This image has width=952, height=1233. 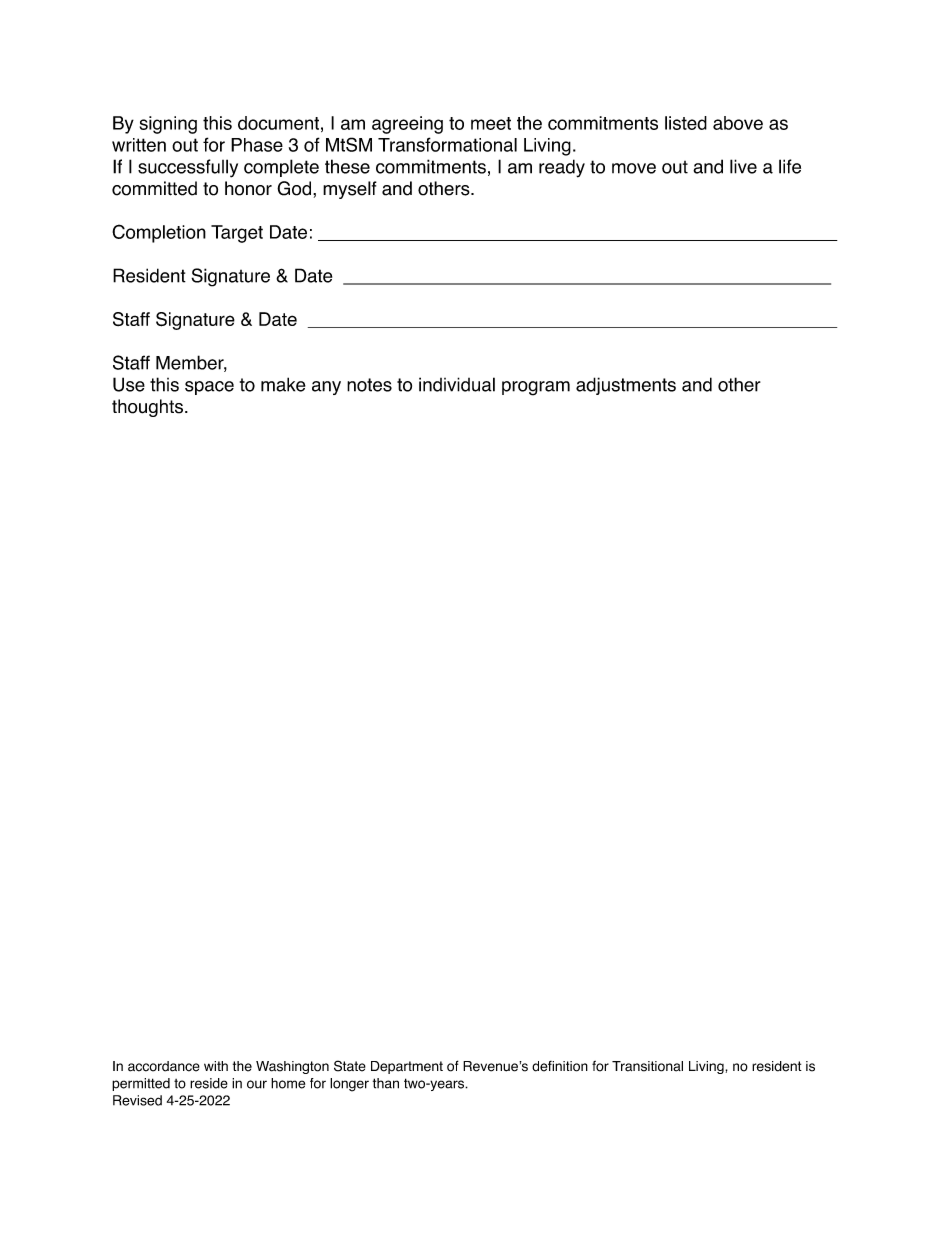 I want to click on make, so click(x=283, y=384).
